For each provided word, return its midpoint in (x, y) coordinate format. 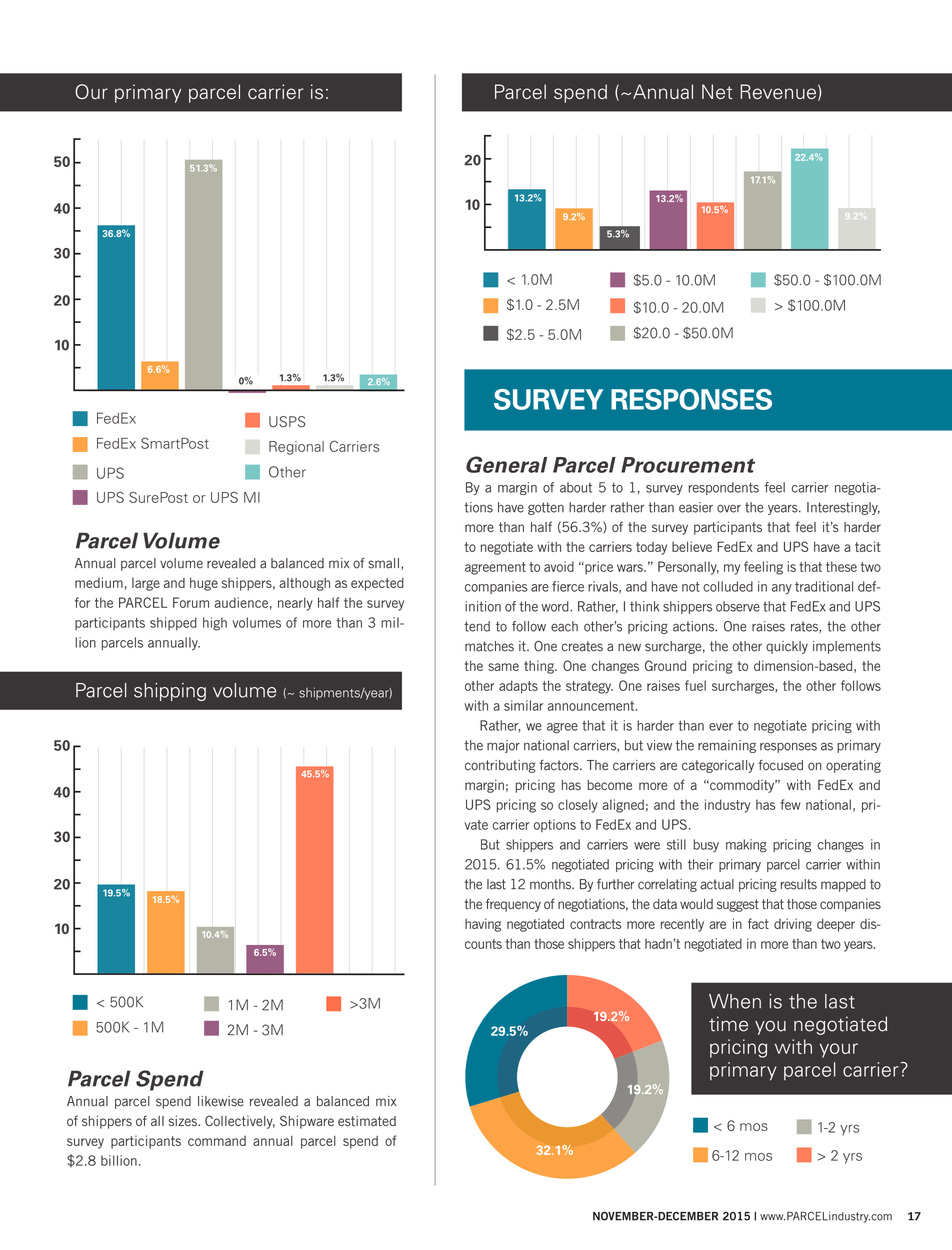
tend (477, 626)
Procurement (688, 465)
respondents (724, 488)
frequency (513, 905)
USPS (287, 422)
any (782, 589)
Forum (191, 602)
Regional (296, 448)
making (746, 846)
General (506, 464)
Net (717, 91)
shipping (170, 692)
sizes (184, 1120)
